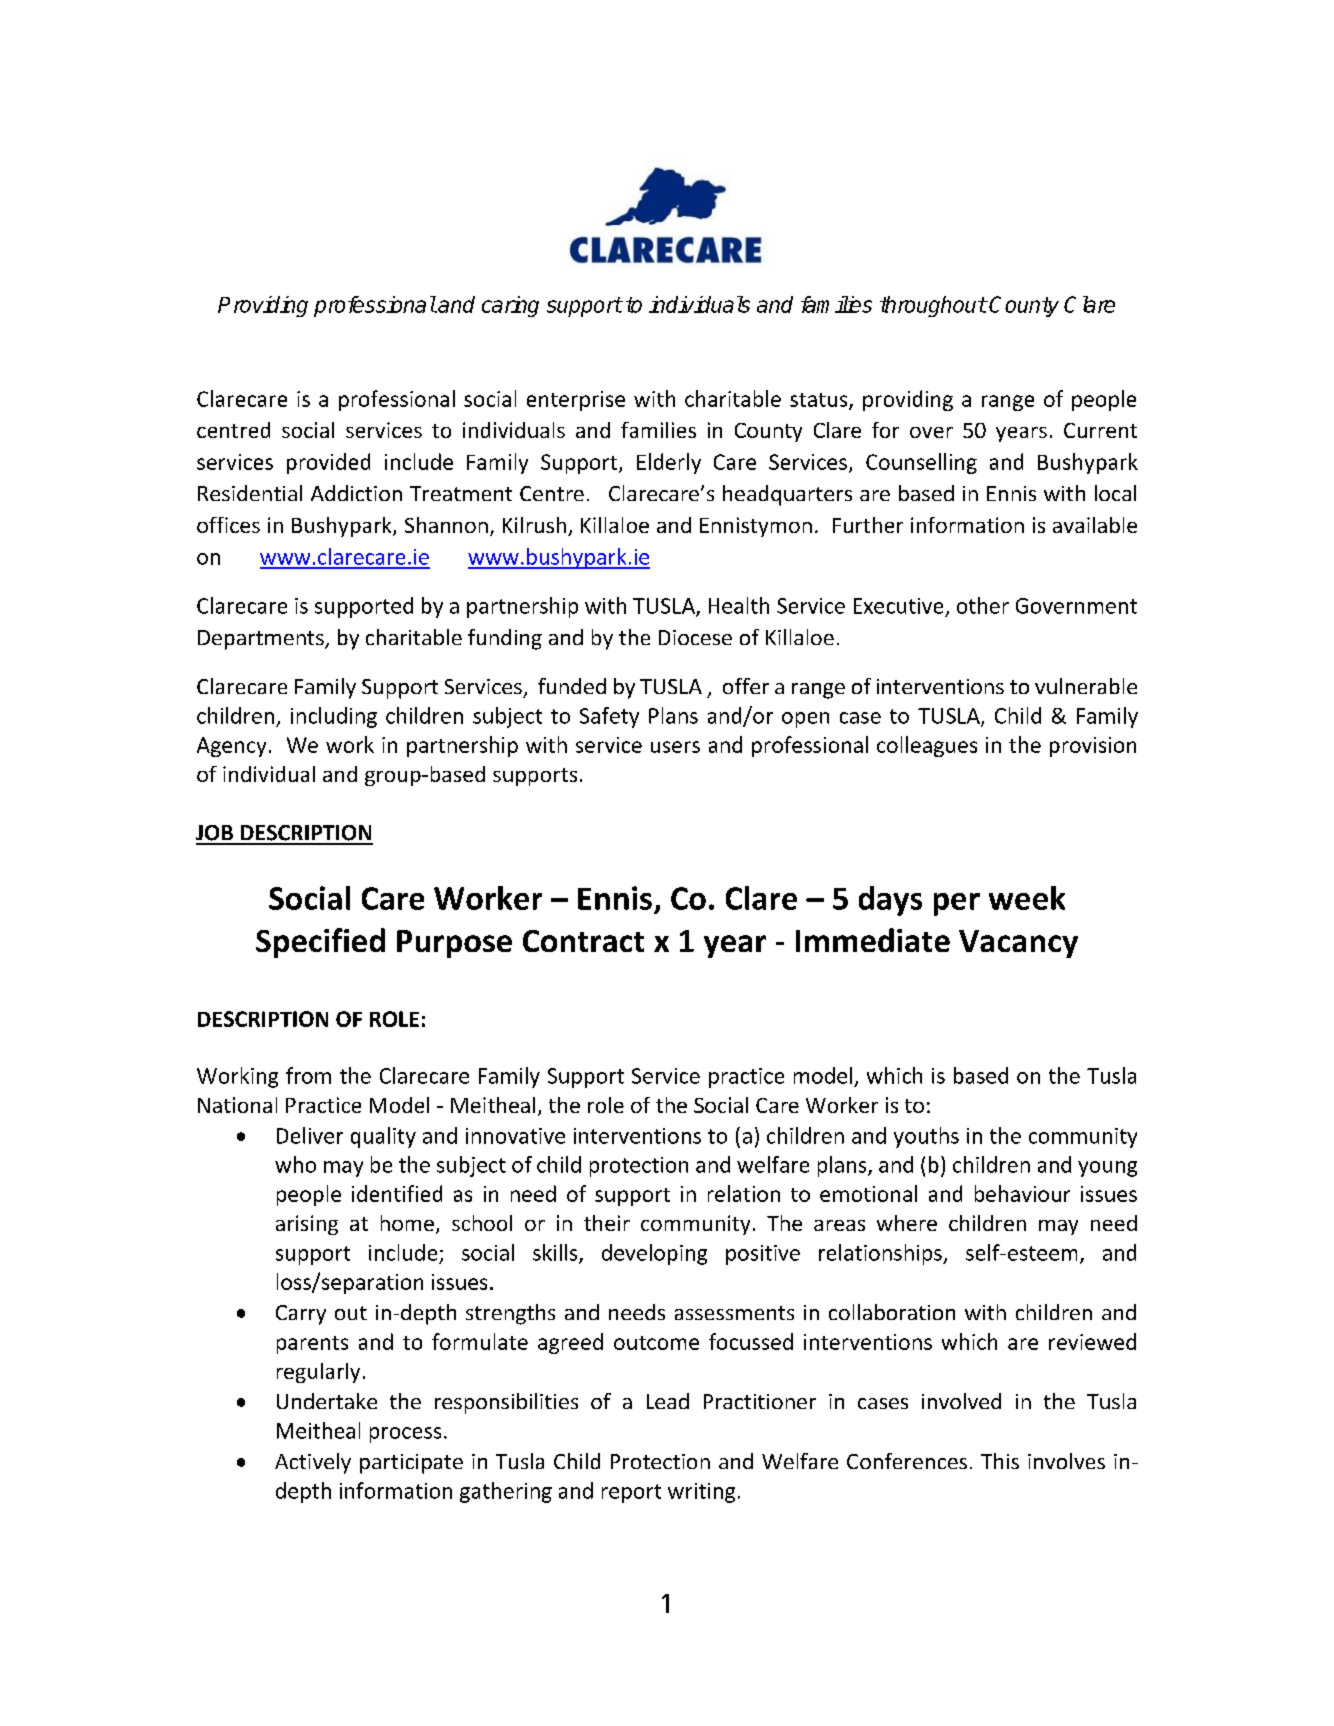 The image size is (1334, 1726). I want to click on Contract, so click(583, 941).
